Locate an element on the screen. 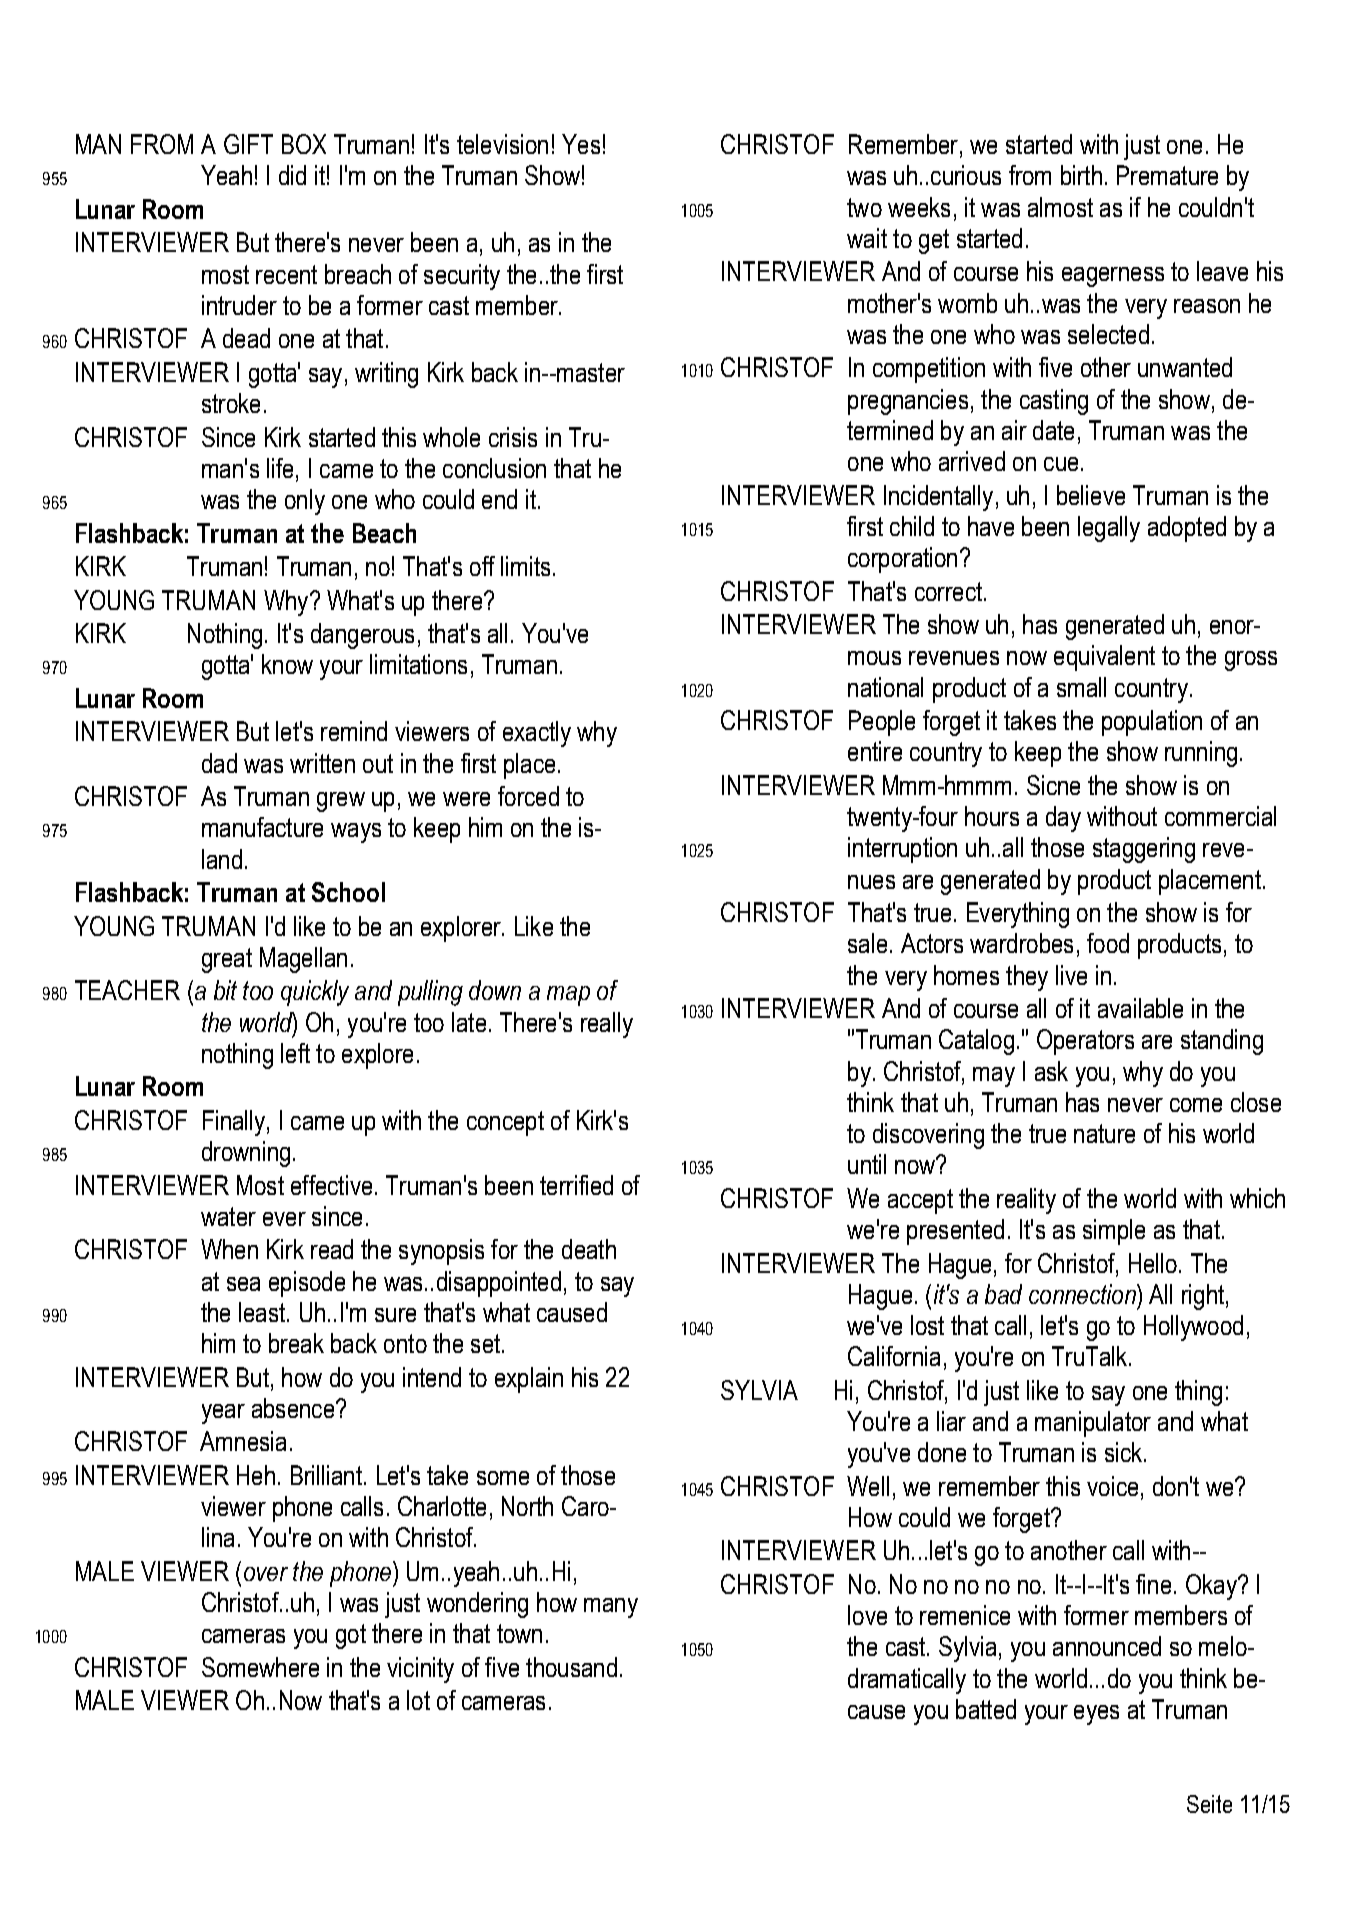  vicinity is located at coordinates (420, 1670).
